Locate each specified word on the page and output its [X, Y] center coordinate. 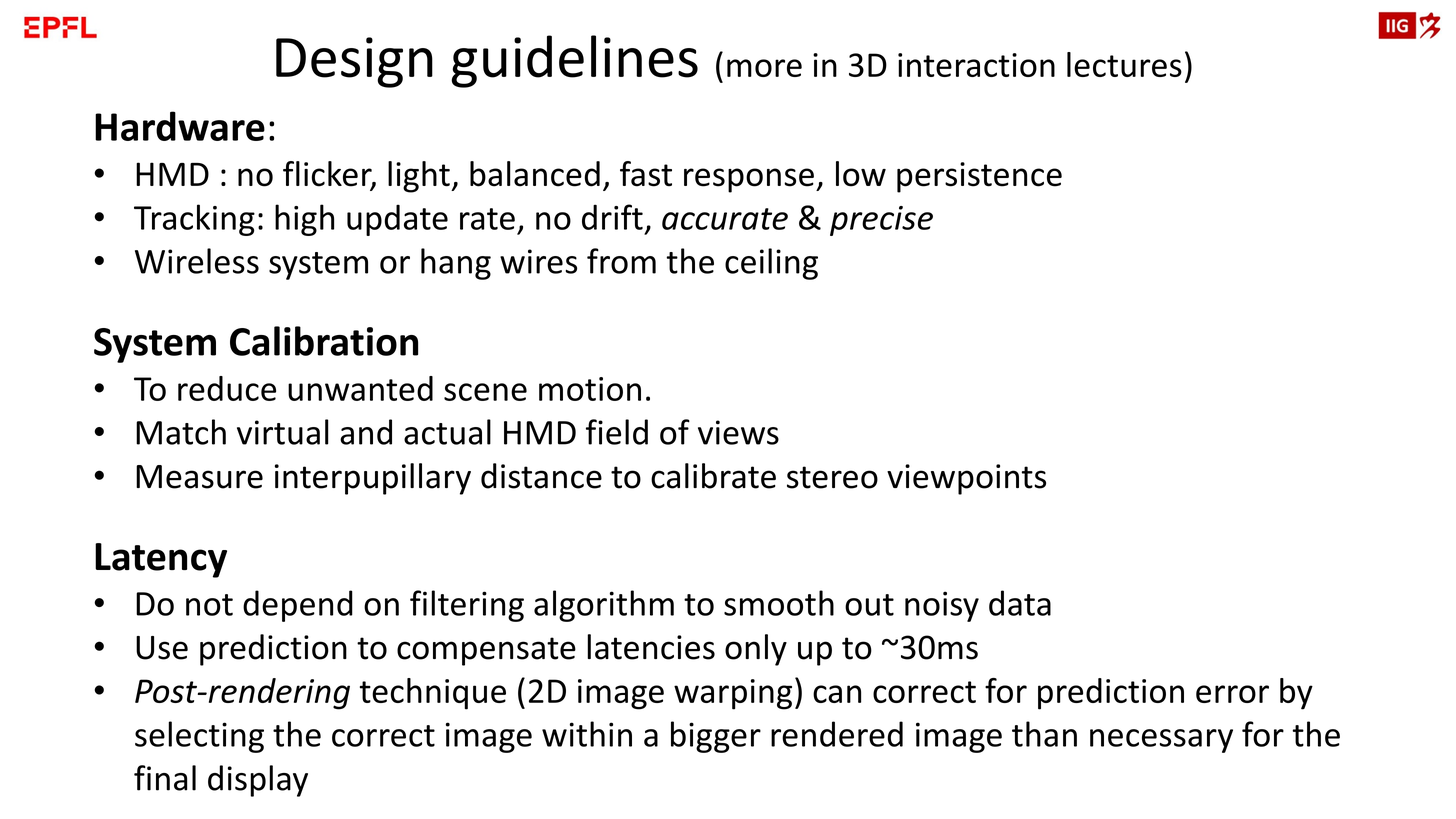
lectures [1124, 64]
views [738, 432]
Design [354, 62]
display [258, 781]
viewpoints [966, 479]
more [764, 68]
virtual [283, 432]
